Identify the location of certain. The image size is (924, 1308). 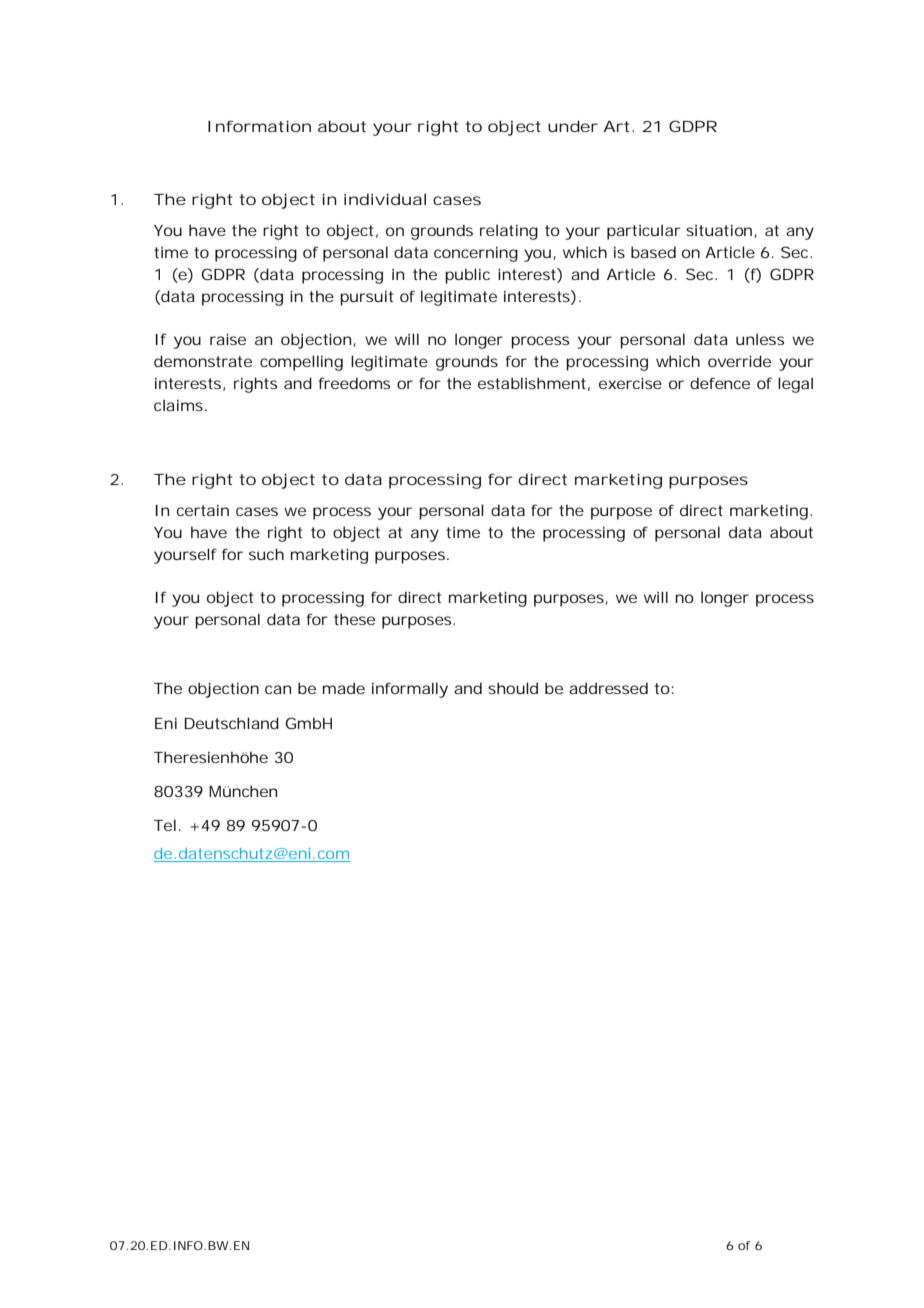
(203, 510).
